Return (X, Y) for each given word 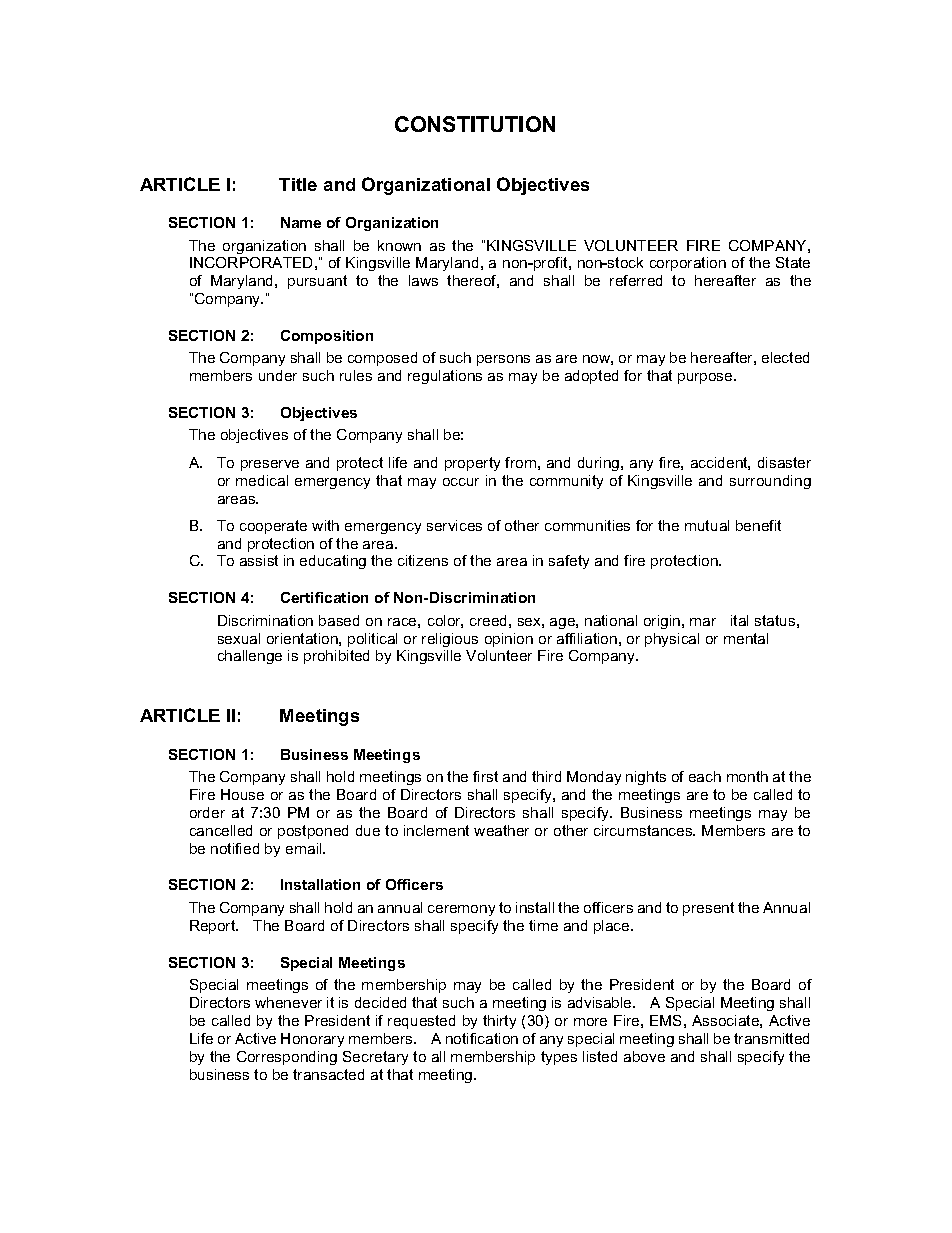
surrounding (770, 482)
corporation (688, 264)
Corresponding (287, 1058)
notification (482, 1038)
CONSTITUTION (475, 124)
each (705, 776)
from (520, 462)
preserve (270, 465)
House (242, 794)
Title (298, 184)
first (485, 776)
